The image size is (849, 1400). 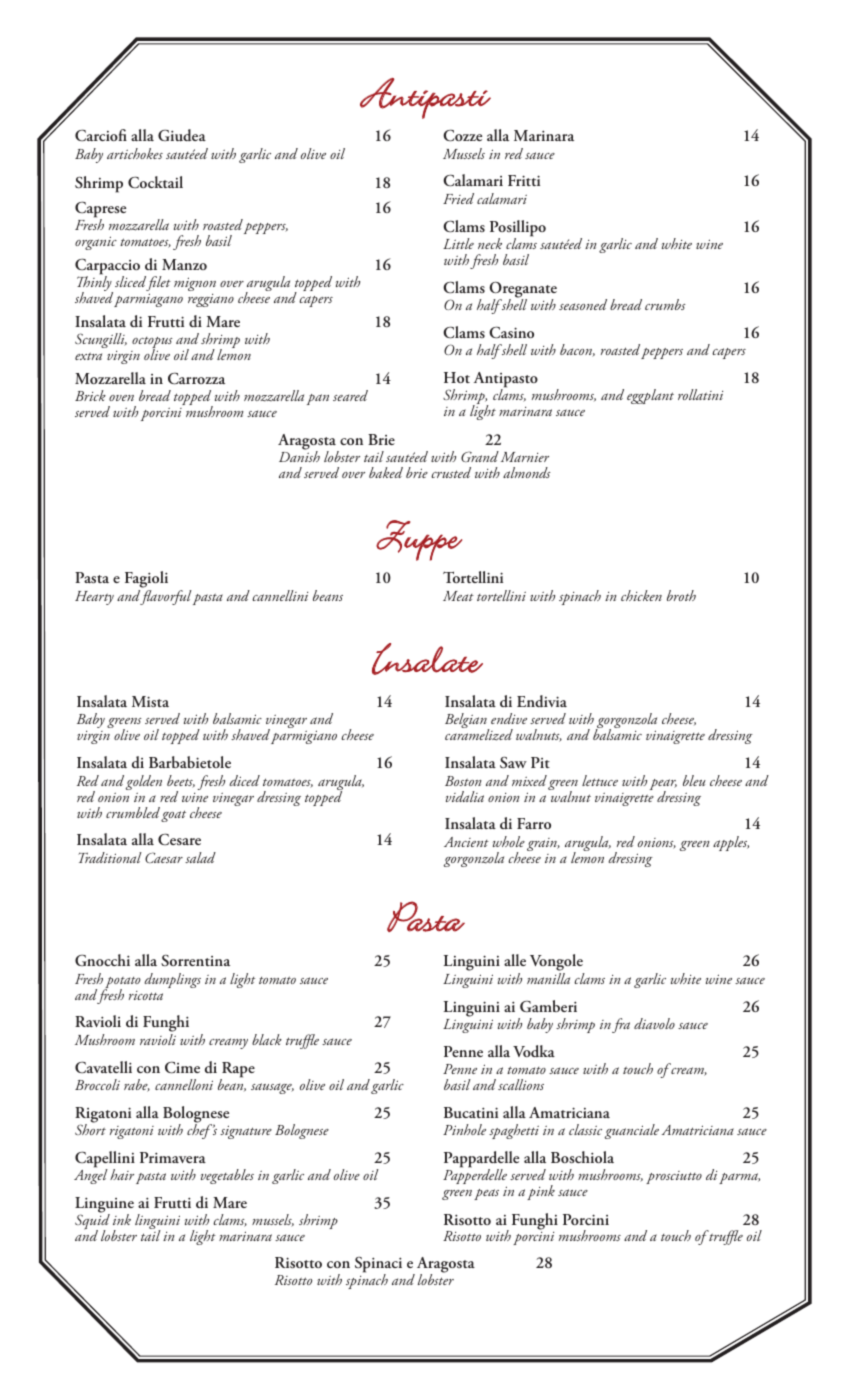 What do you see at coordinates (641, 595) in the screenshot?
I see `chicken` at bounding box center [641, 595].
